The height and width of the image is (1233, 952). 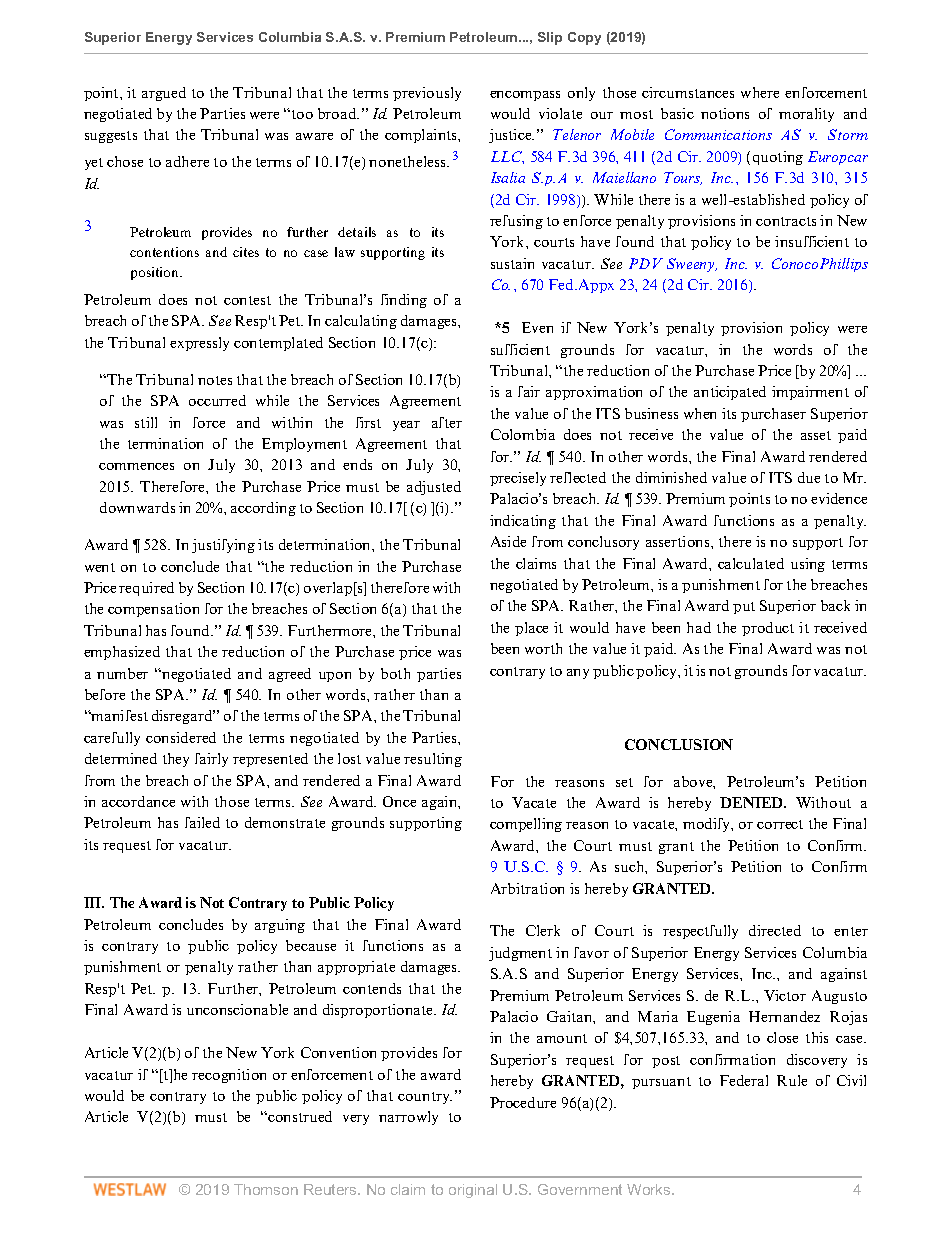 I want to click on asset, so click(x=816, y=435).
